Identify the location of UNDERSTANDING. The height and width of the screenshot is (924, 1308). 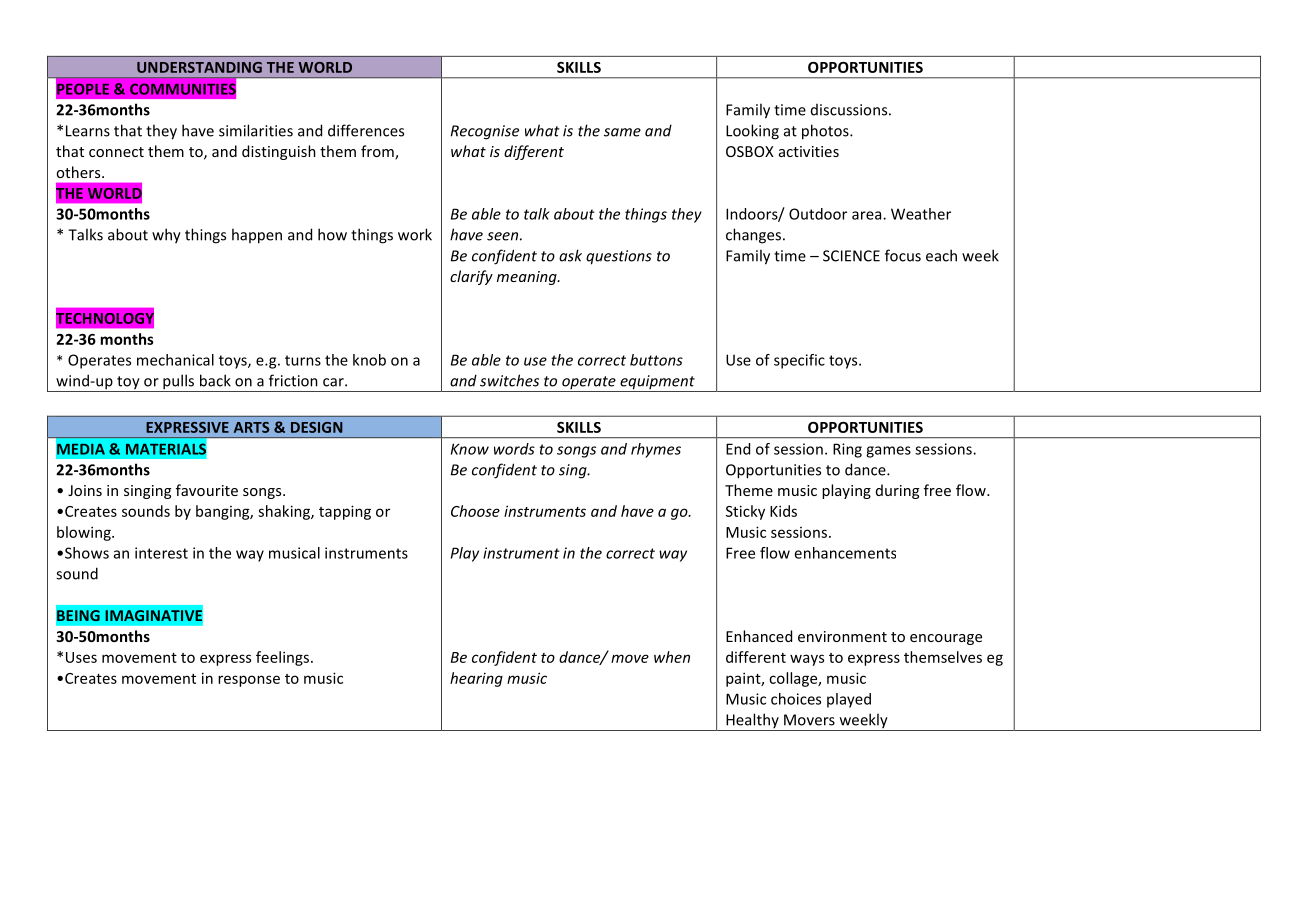
(199, 67).
